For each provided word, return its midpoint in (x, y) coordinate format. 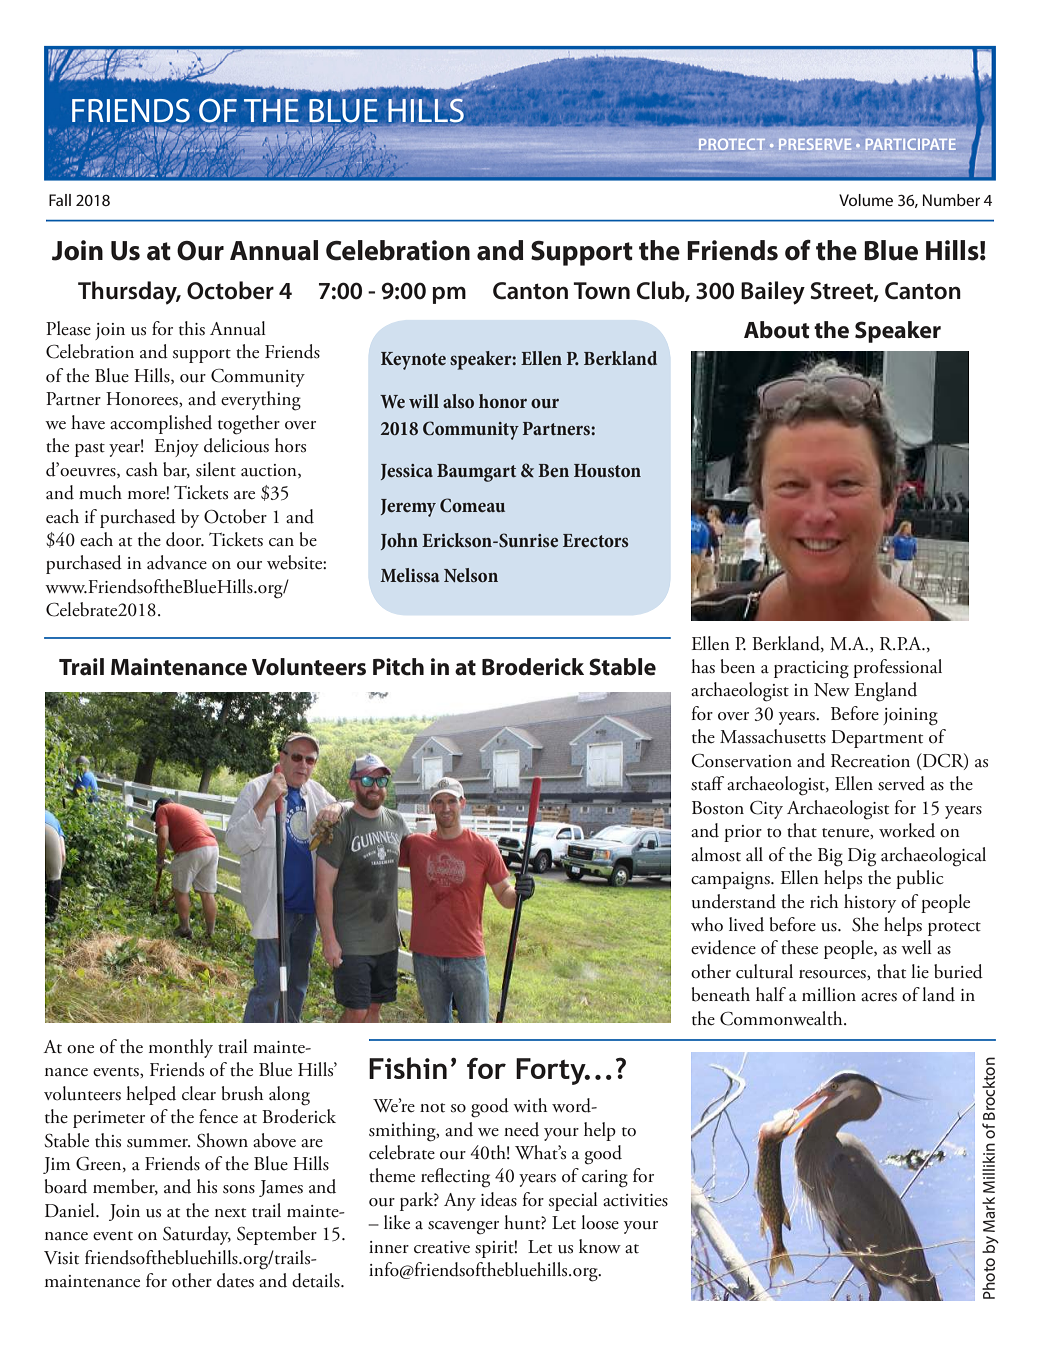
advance (177, 562)
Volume (866, 200)
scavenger (463, 1228)
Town (601, 291)
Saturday (197, 1235)
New (832, 690)
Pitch (398, 667)
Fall (60, 200)
